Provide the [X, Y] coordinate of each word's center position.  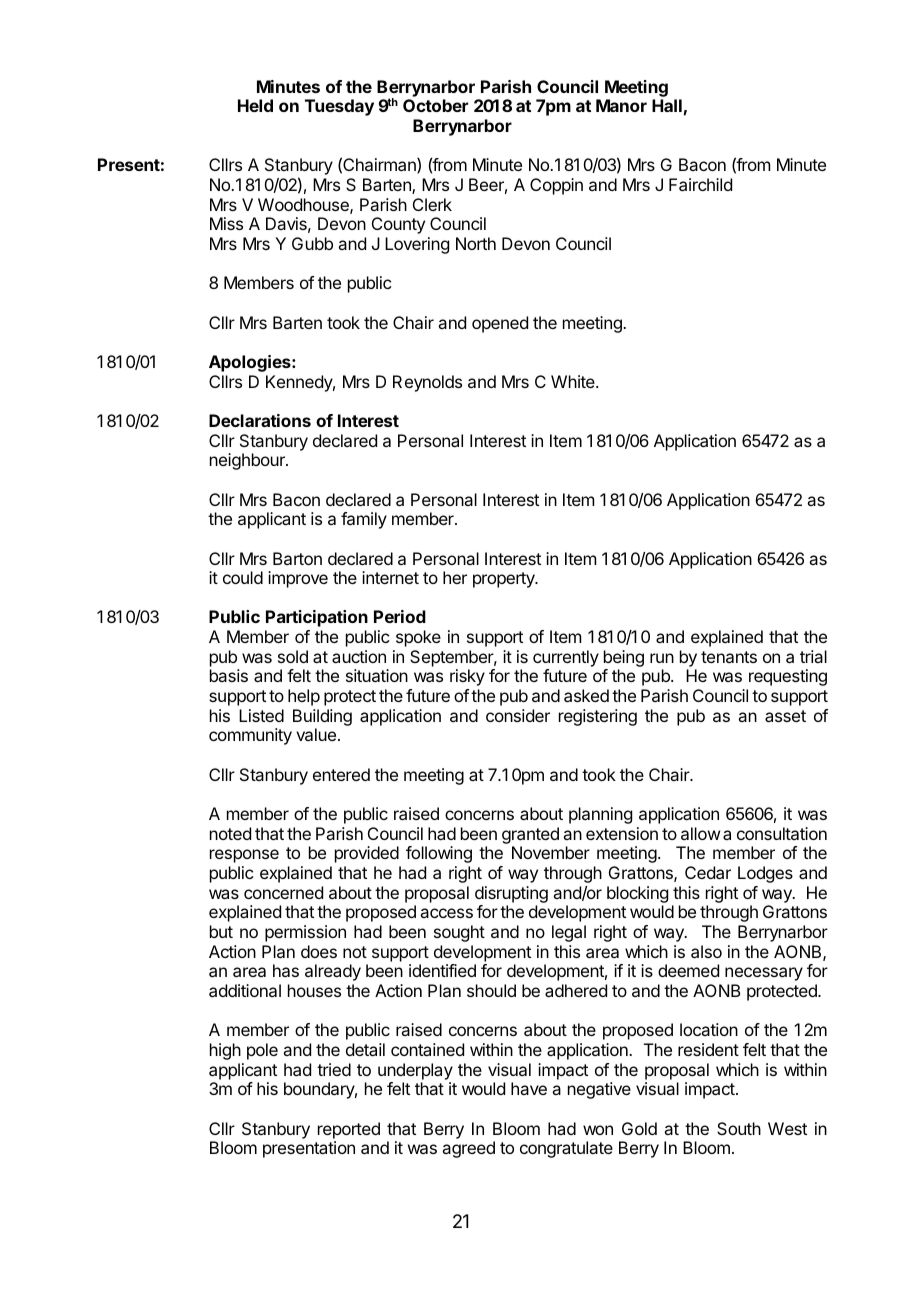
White [574, 381]
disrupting [511, 894]
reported [349, 1130]
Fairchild [700, 184]
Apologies [251, 363]
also [706, 951]
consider [518, 715]
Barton [297, 558]
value [316, 734]
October [435, 105]
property [505, 580]
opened [500, 324]
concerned [283, 892]
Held [255, 105]
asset [785, 716]
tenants [729, 657]
